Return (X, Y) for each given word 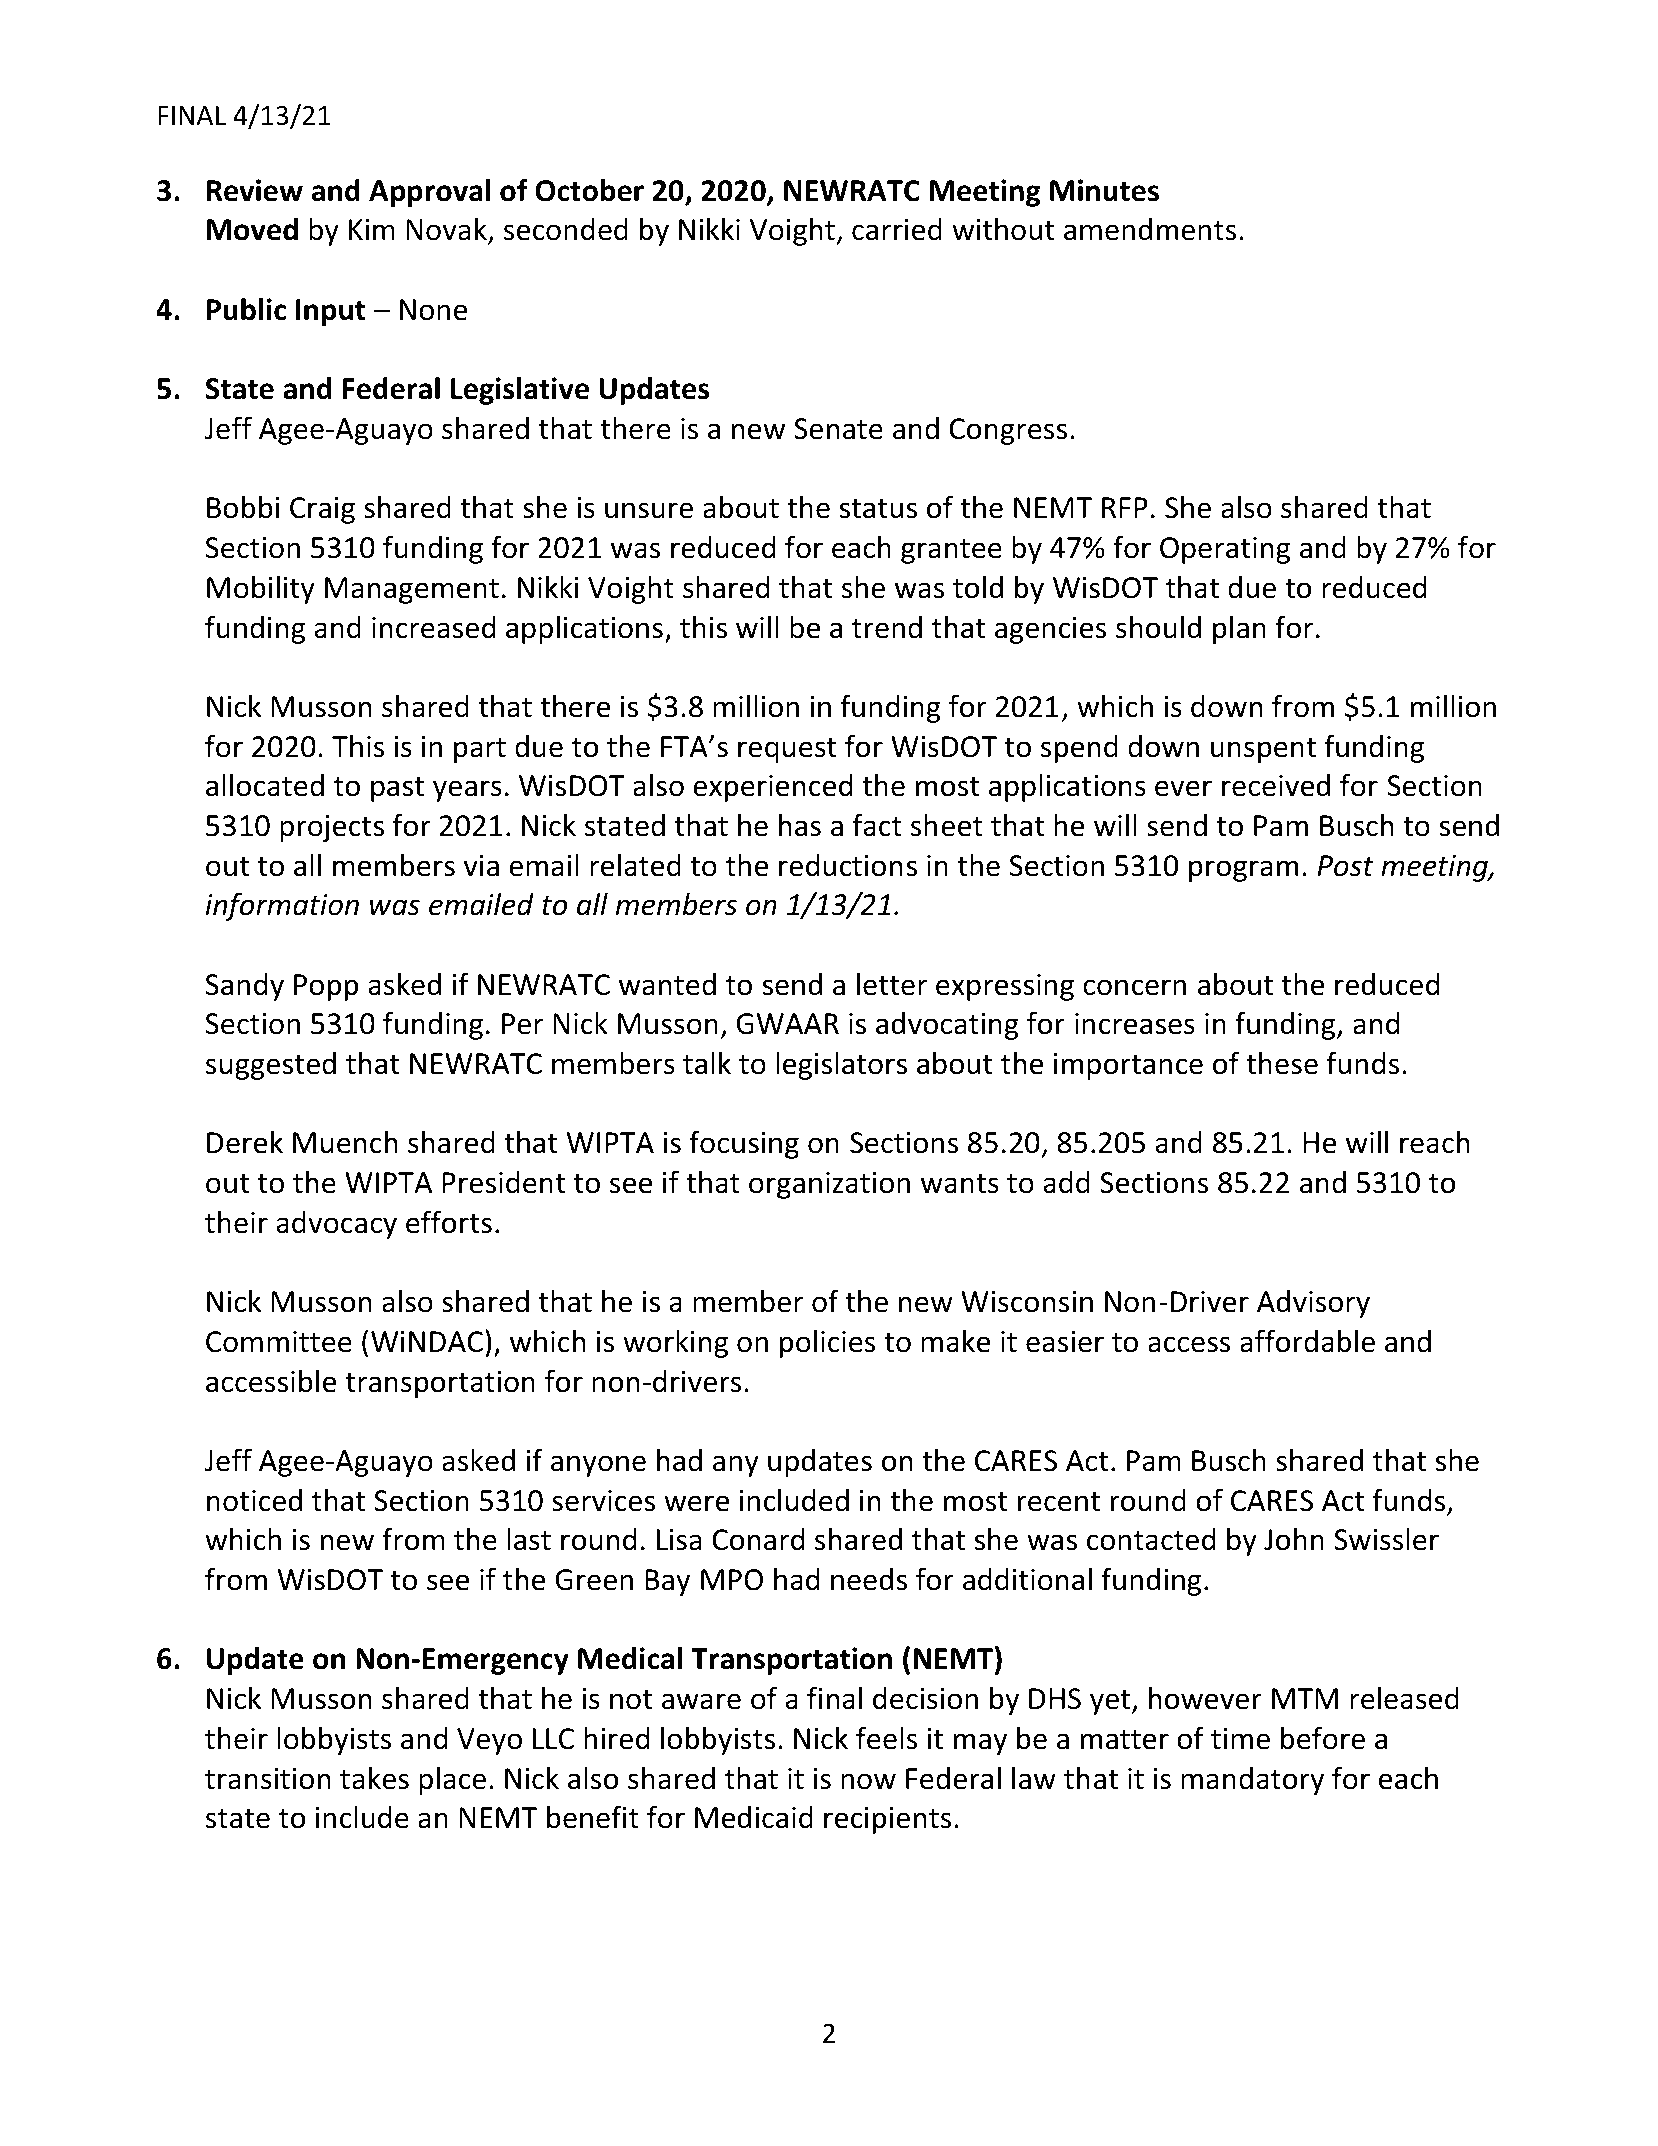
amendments (1150, 229)
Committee (279, 1342)
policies (827, 1344)
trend (887, 627)
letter (892, 984)
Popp (326, 987)
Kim (372, 229)
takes (374, 1778)
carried (897, 229)
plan (1239, 630)
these (1282, 1063)
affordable (1307, 1341)
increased (433, 627)
